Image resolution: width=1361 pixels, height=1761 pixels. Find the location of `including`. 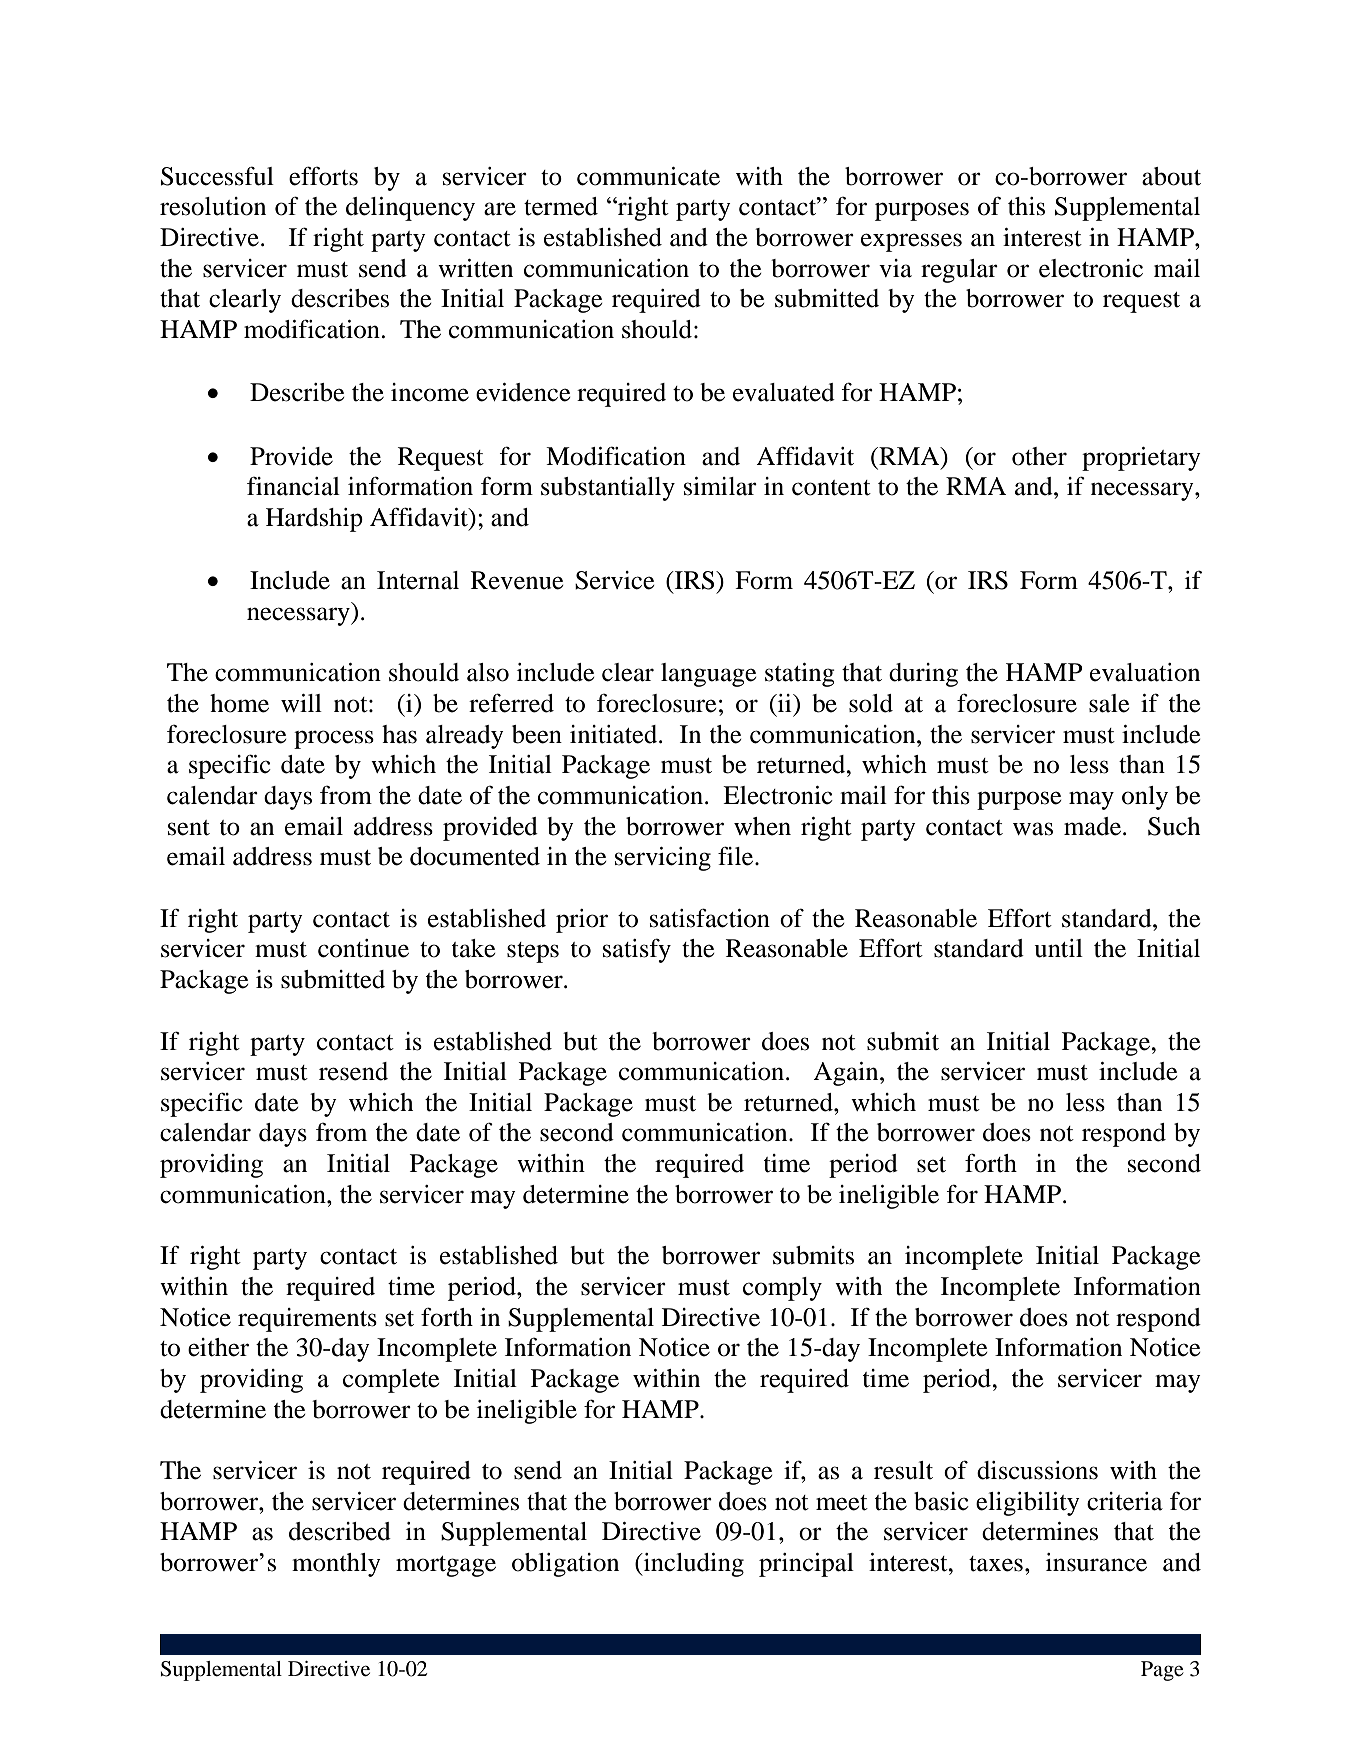

including is located at coordinates (693, 1565).
